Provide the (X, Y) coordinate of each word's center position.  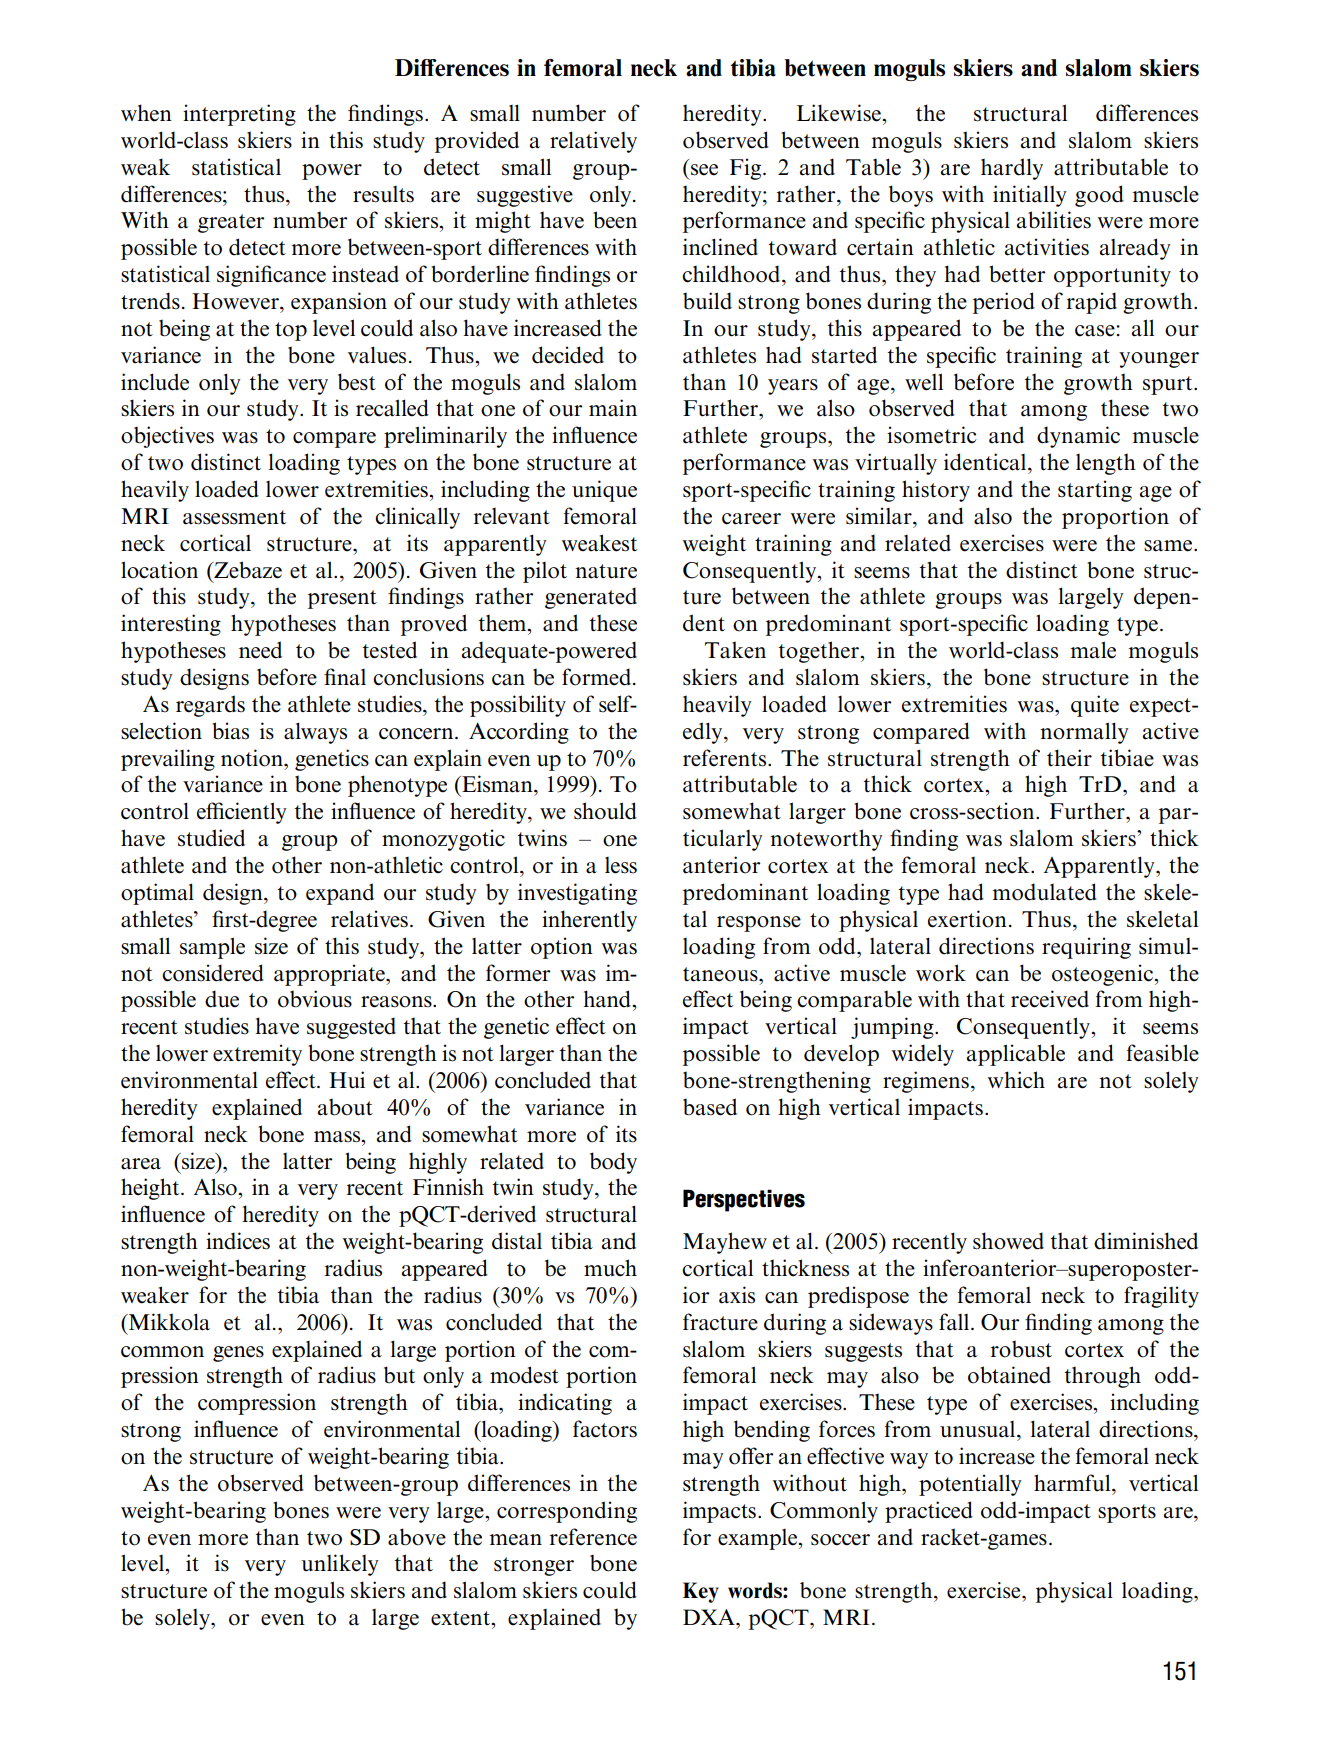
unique (604, 491)
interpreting (239, 115)
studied (211, 838)
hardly (1012, 169)
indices (238, 1241)
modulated (1044, 892)
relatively (593, 142)
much (610, 1268)
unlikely (340, 1565)
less (621, 865)
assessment (234, 517)
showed (1008, 1241)
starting (1095, 491)
